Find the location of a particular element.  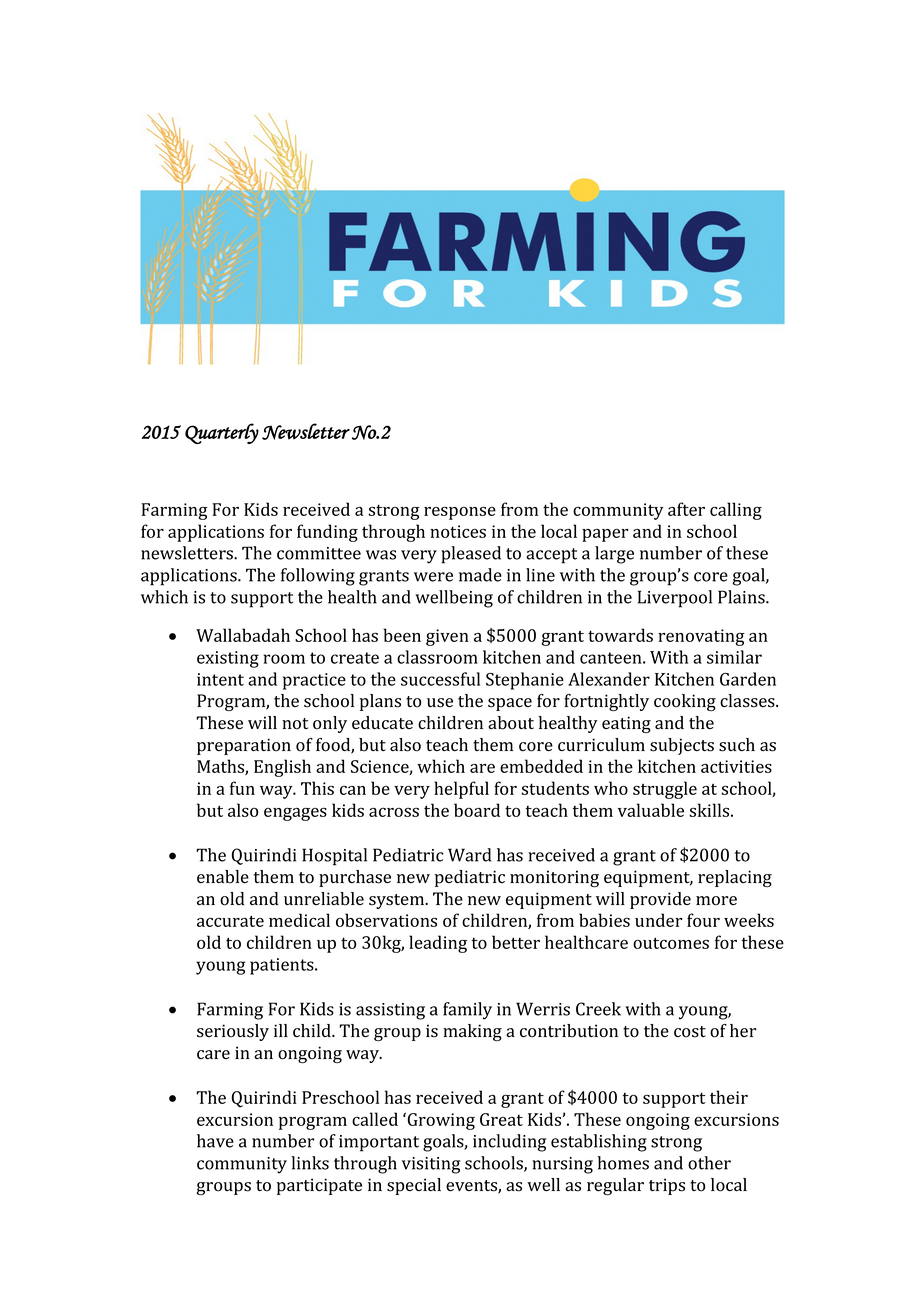

links is located at coordinates (310, 1163).
